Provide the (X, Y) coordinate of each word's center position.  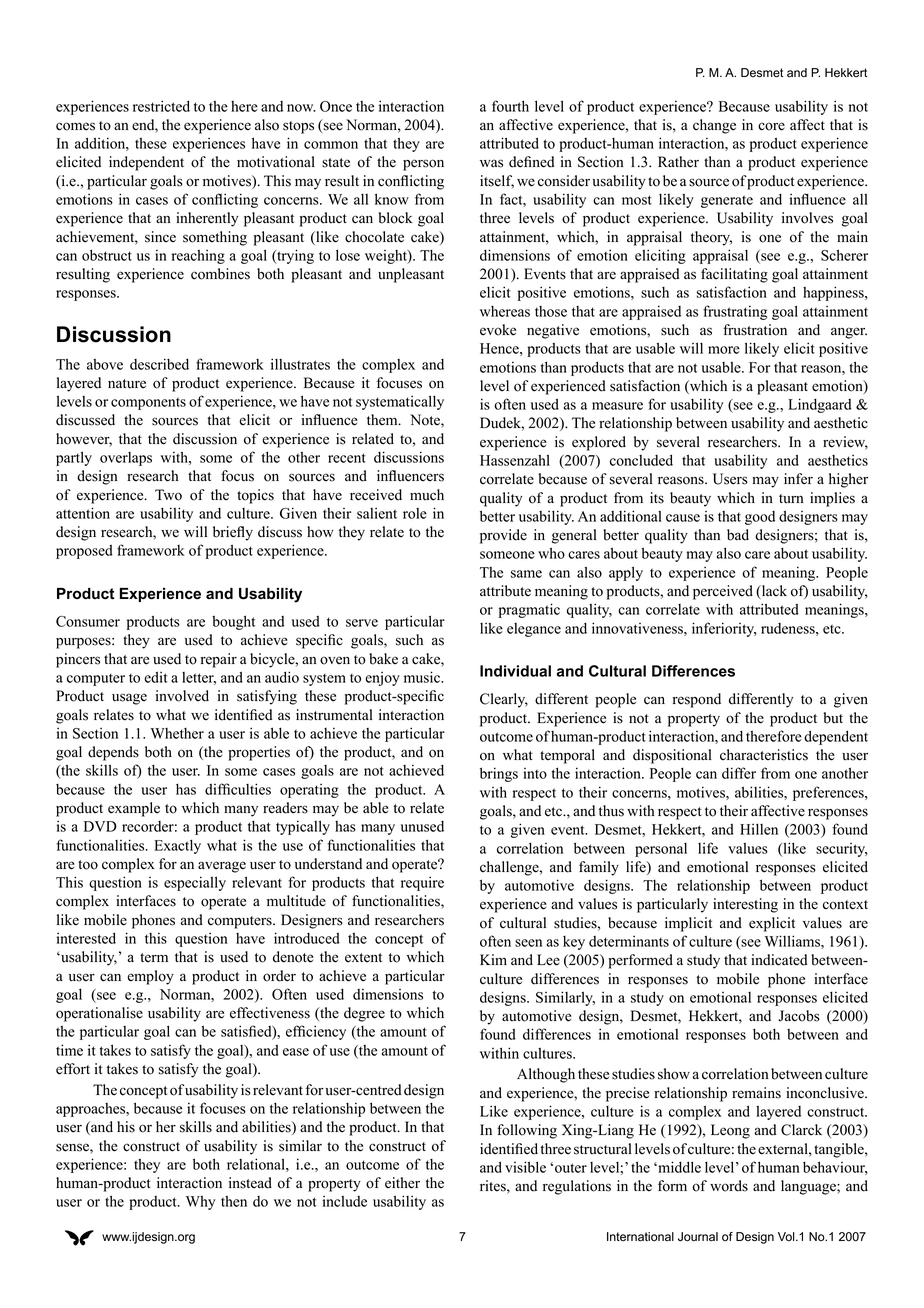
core (771, 126)
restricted (161, 106)
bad (738, 535)
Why (200, 1203)
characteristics (764, 755)
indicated (779, 960)
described (159, 364)
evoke (498, 330)
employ (150, 977)
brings (499, 774)
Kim (493, 959)
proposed (84, 552)
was (491, 163)
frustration (755, 330)
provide (503, 536)
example (134, 809)
